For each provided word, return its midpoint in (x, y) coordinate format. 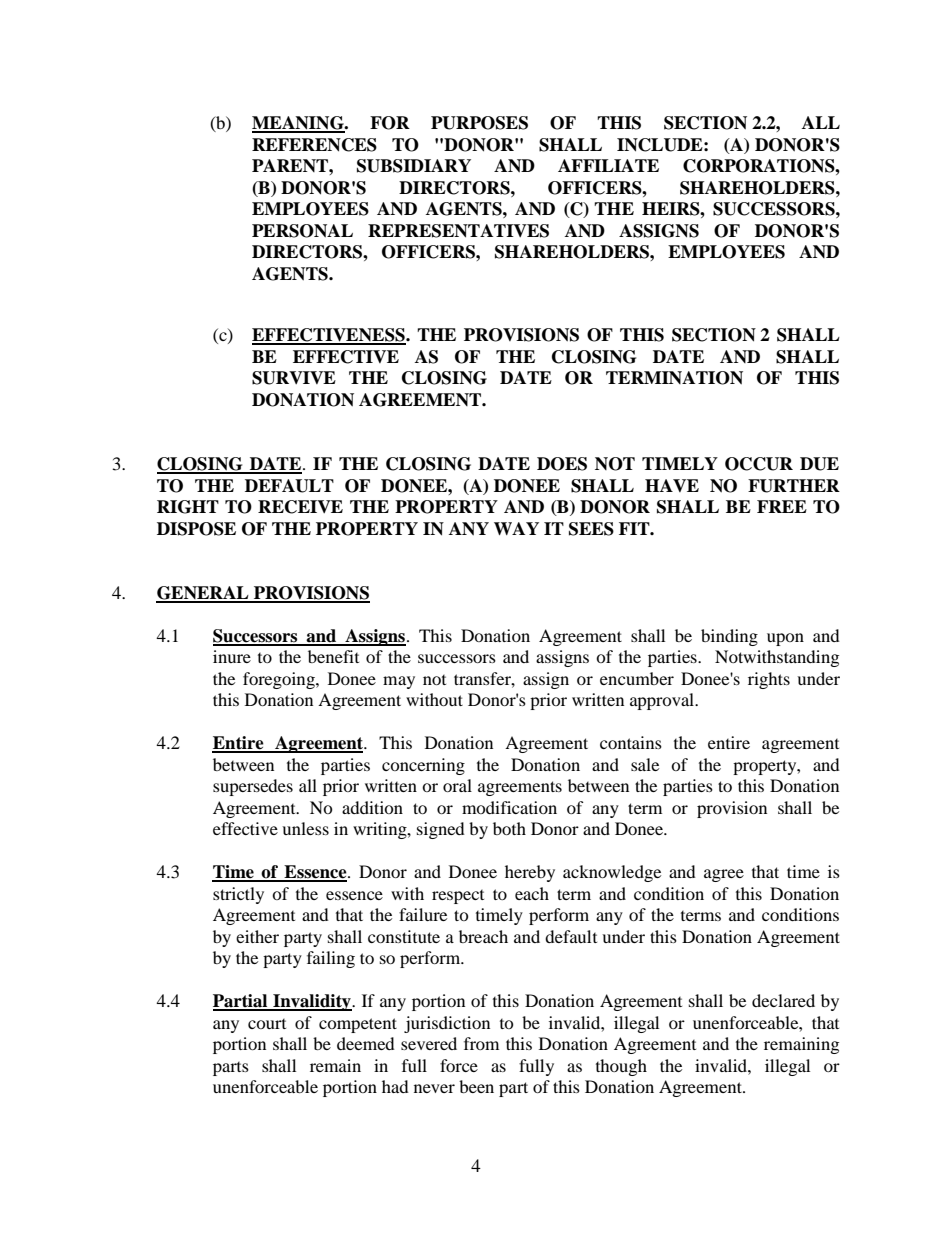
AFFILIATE (608, 165)
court (267, 1024)
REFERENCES (314, 145)
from (481, 1043)
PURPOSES (479, 123)
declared (783, 1000)
